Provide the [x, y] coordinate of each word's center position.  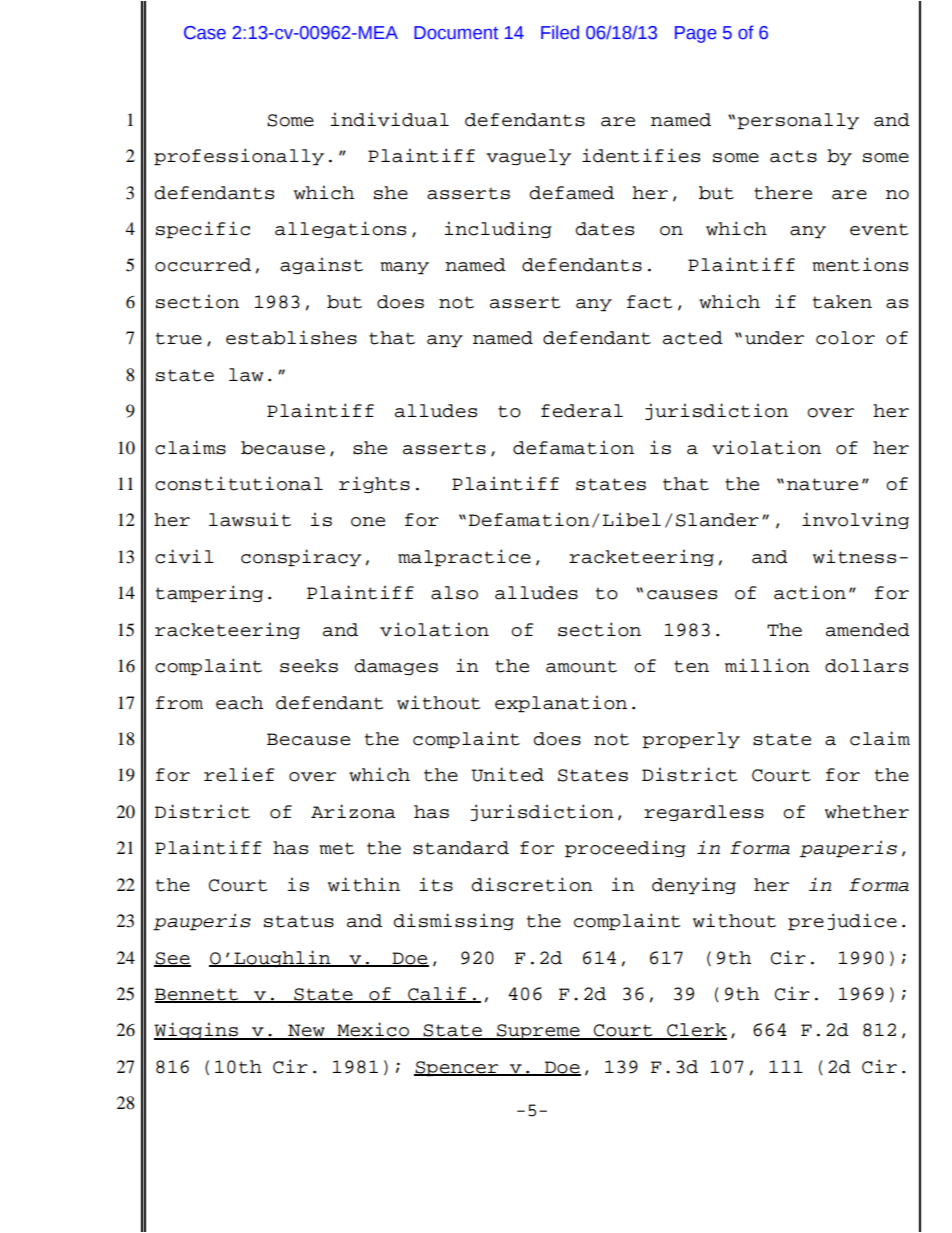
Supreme [538, 1032]
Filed [560, 32]
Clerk [696, 1031]
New [306, 1031]
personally [798, 121]
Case [205, 33]
